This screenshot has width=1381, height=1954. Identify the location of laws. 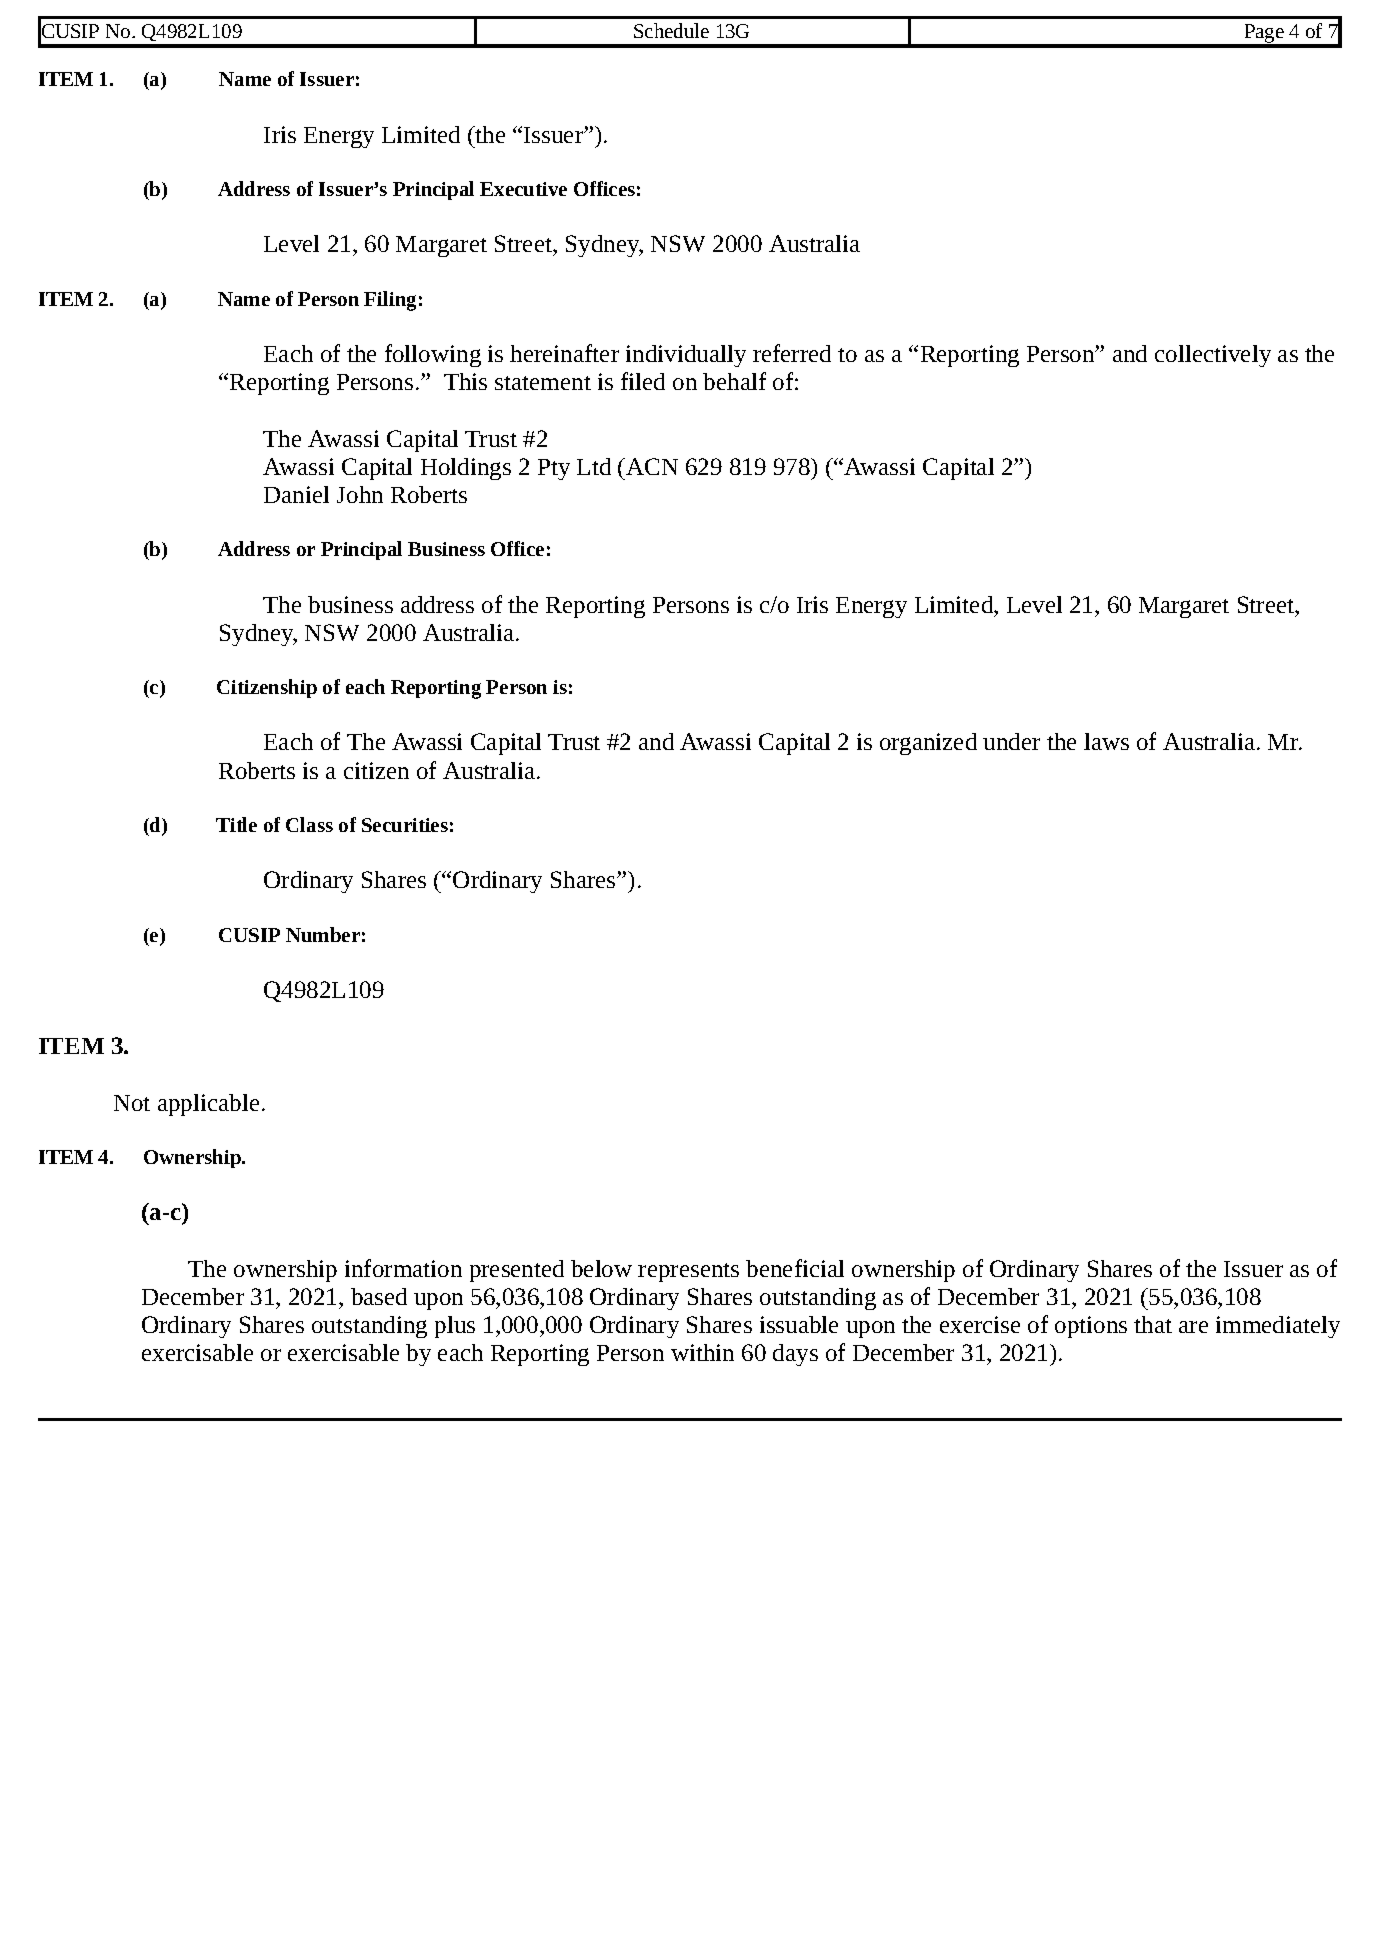
(1106, 741).
